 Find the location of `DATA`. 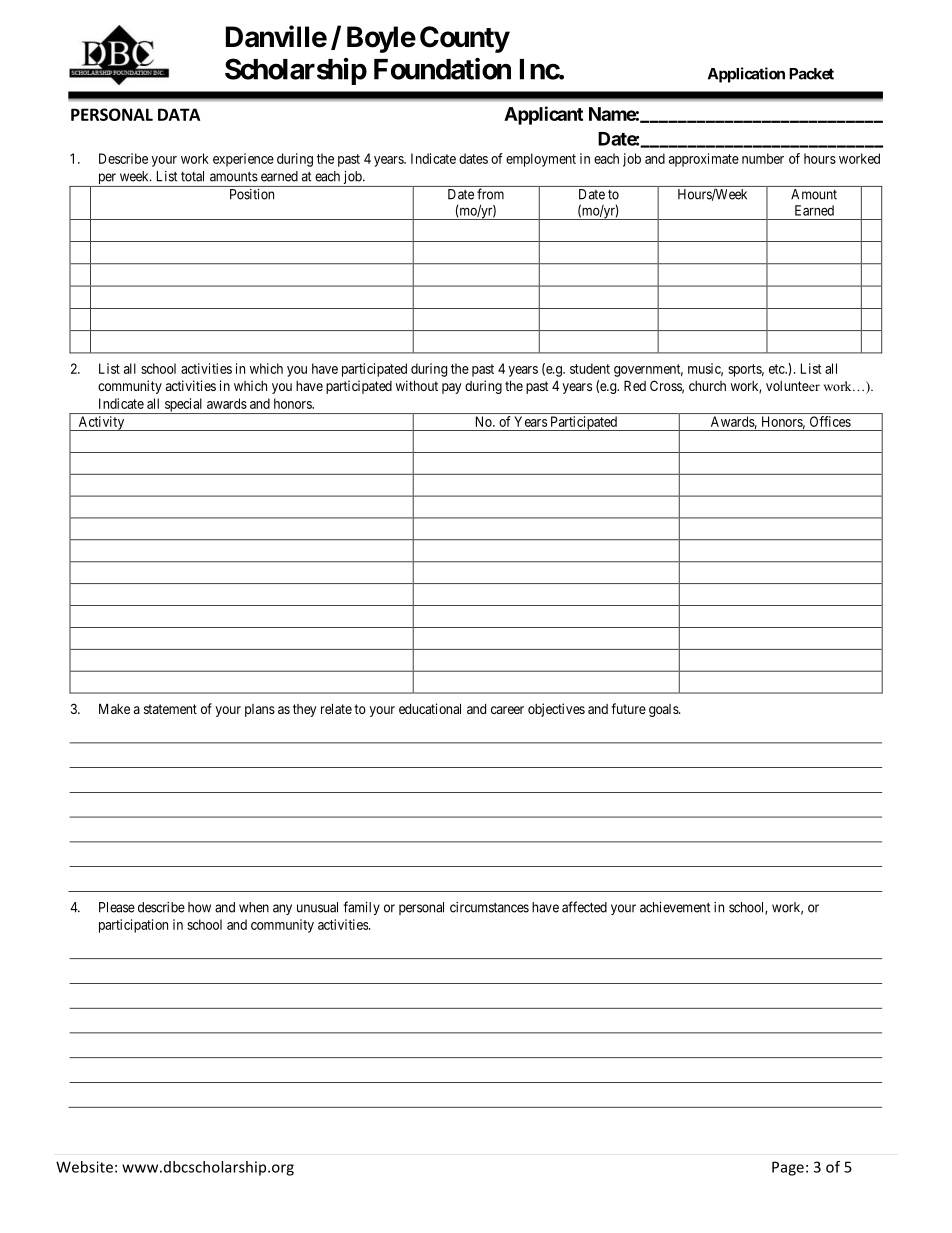

DATA is located at coordinates (179, 114).
